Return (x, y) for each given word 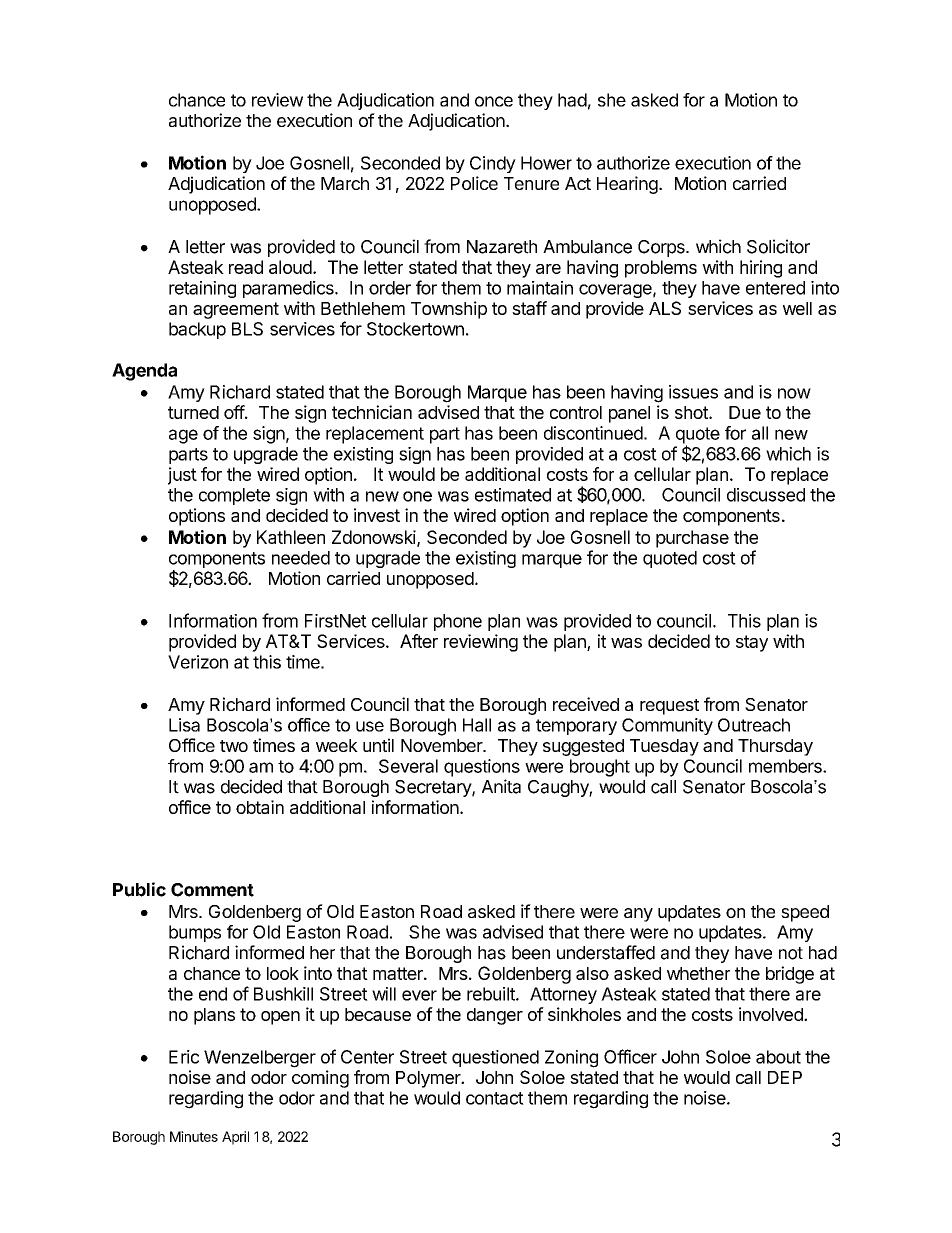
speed (805, 913)
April (235, 1138)
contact (495, 1098)
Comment (212, 890)
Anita (501, 786)
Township (449, 310)
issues (693, 392)
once (494, 101)
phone (458, 622)
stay (752, 643)
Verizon (198, 662)
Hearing (627, 185)
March (345, 183)
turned (193, 412)
